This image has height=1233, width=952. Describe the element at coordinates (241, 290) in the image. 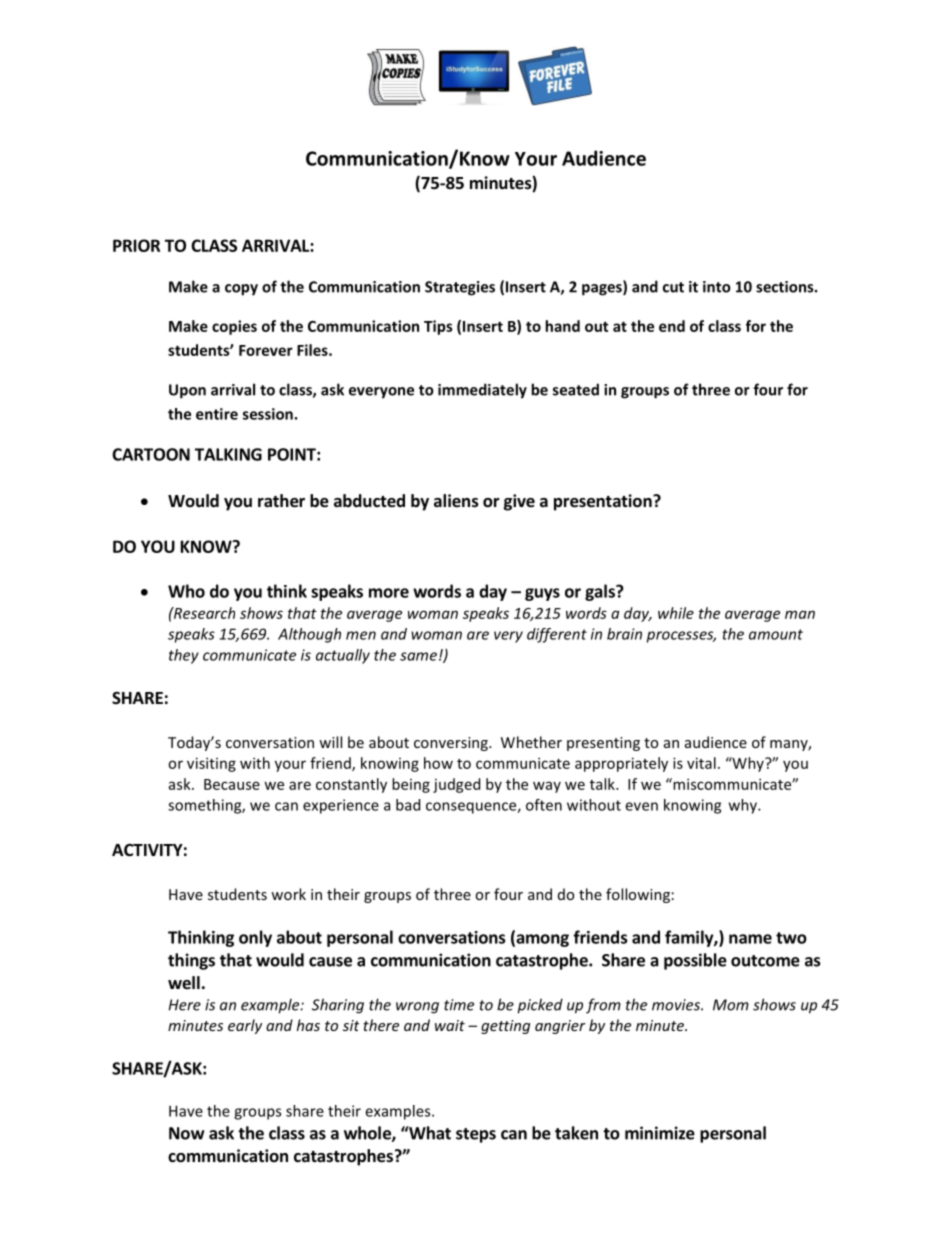

I see `copy` at that location.
